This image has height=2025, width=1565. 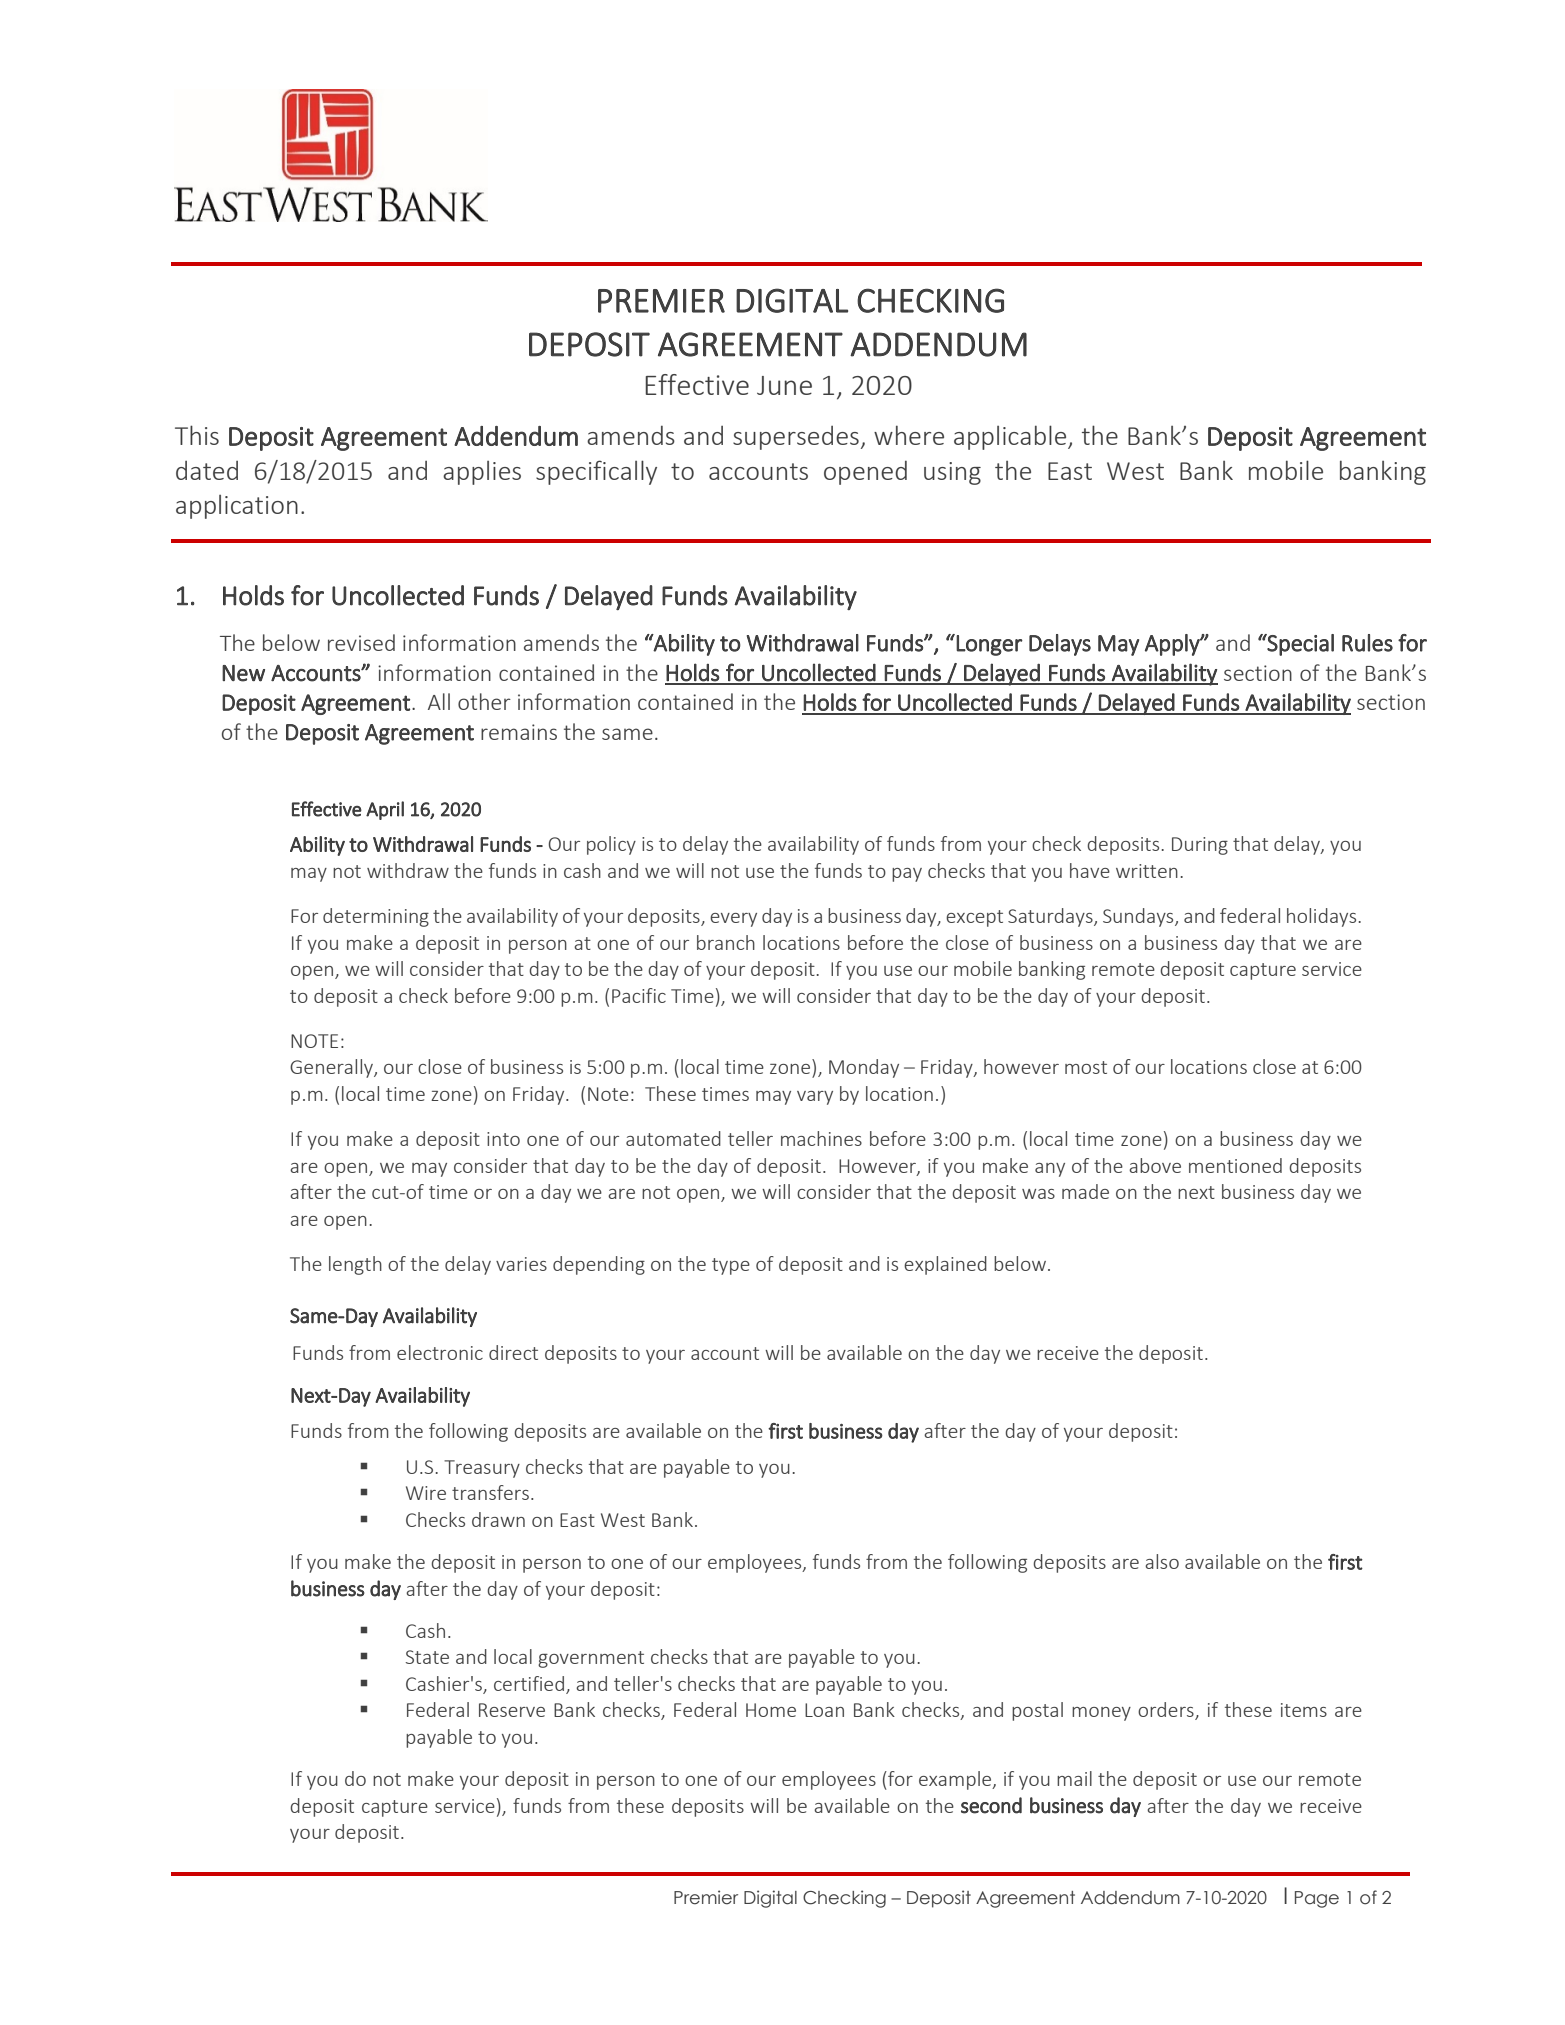 What do you see at coordinates (956, 1780) in the image?
I see `example` at bounding box center [956, 1780].
